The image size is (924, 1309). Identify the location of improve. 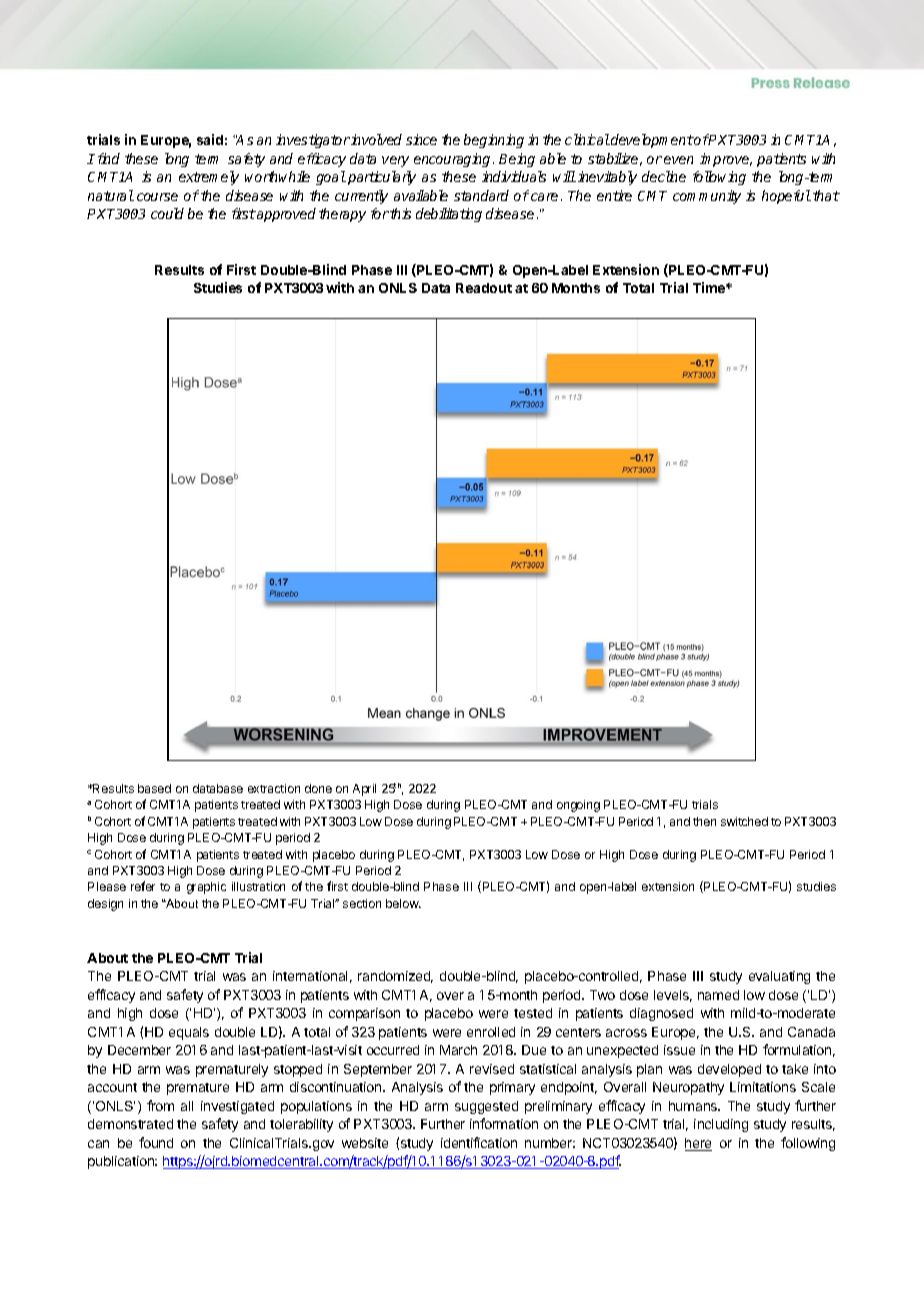
(726, 160).
